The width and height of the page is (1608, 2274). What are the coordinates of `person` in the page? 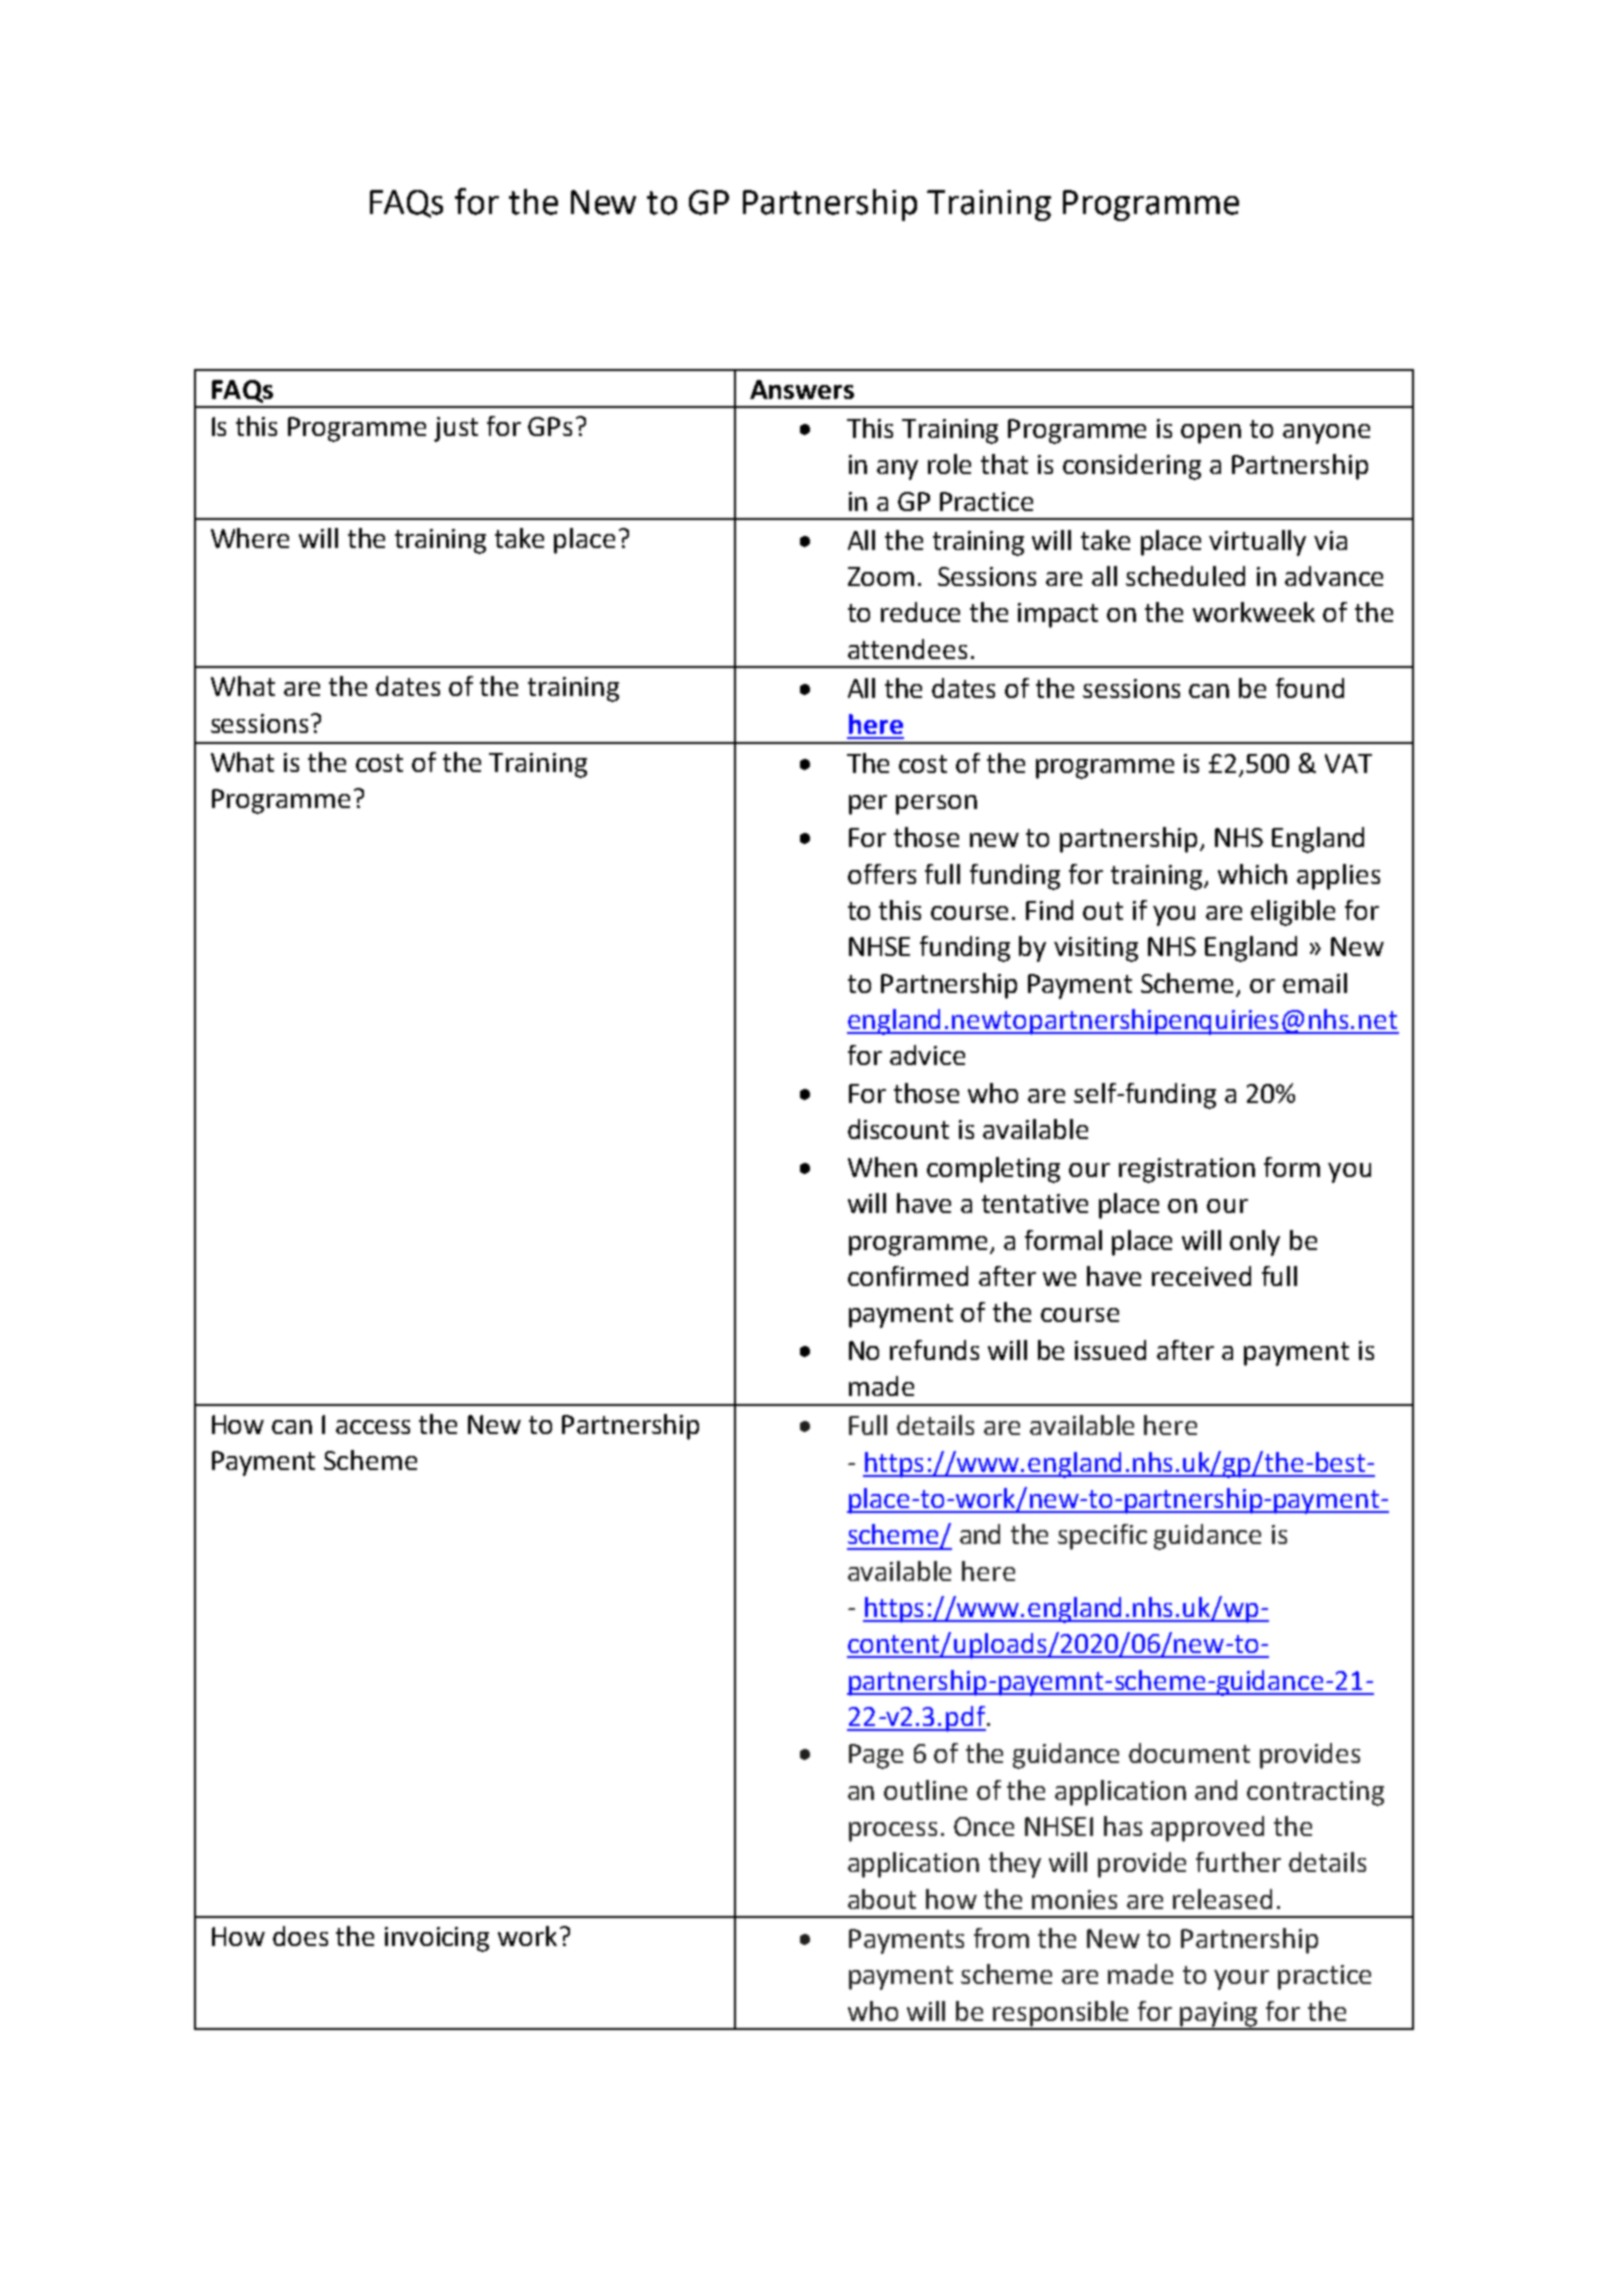 It's located at (936, 805).
